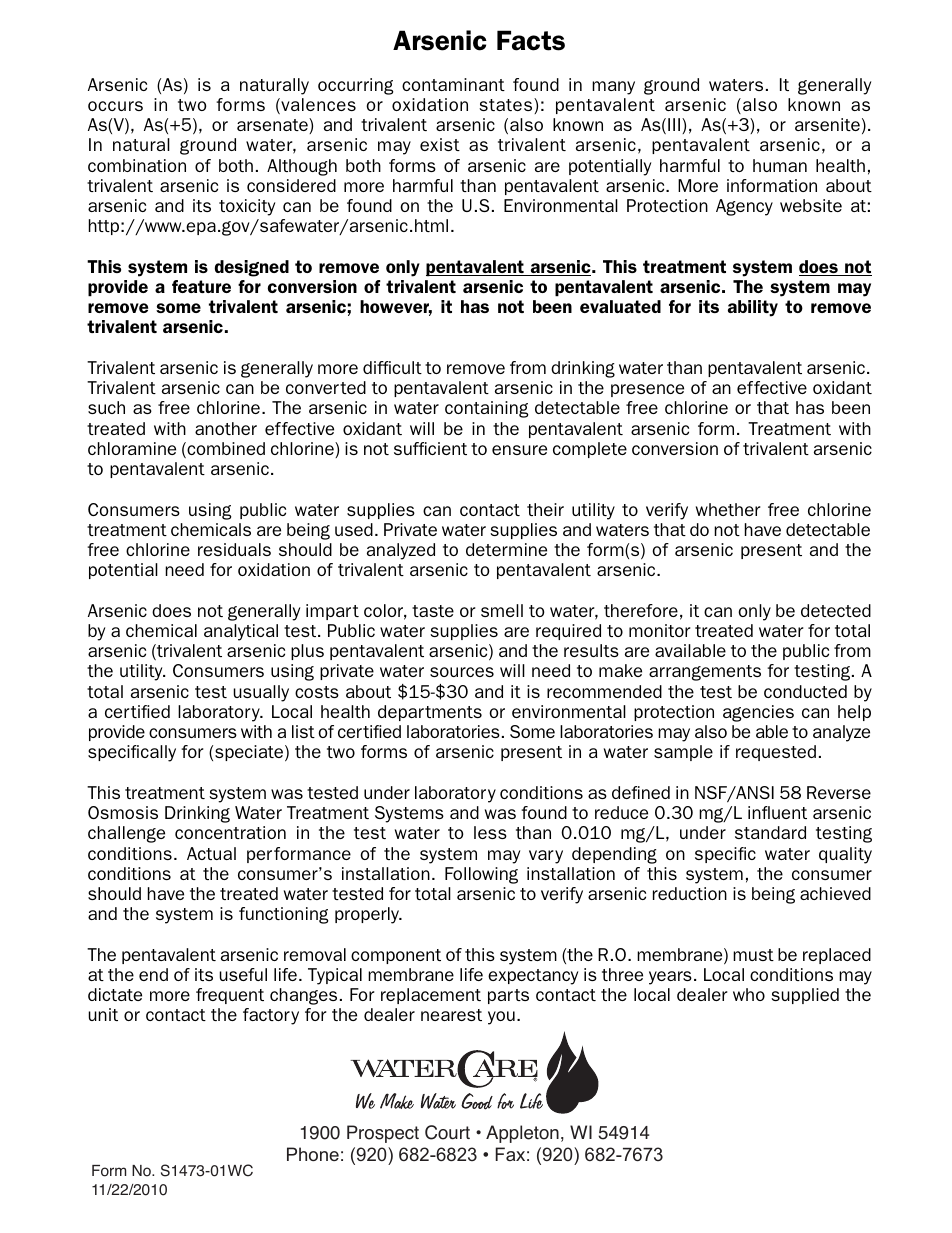  What do you see at coordinates (115, 106) in the screenshot?
I see `occurs` at bounding box center [115, 106].
